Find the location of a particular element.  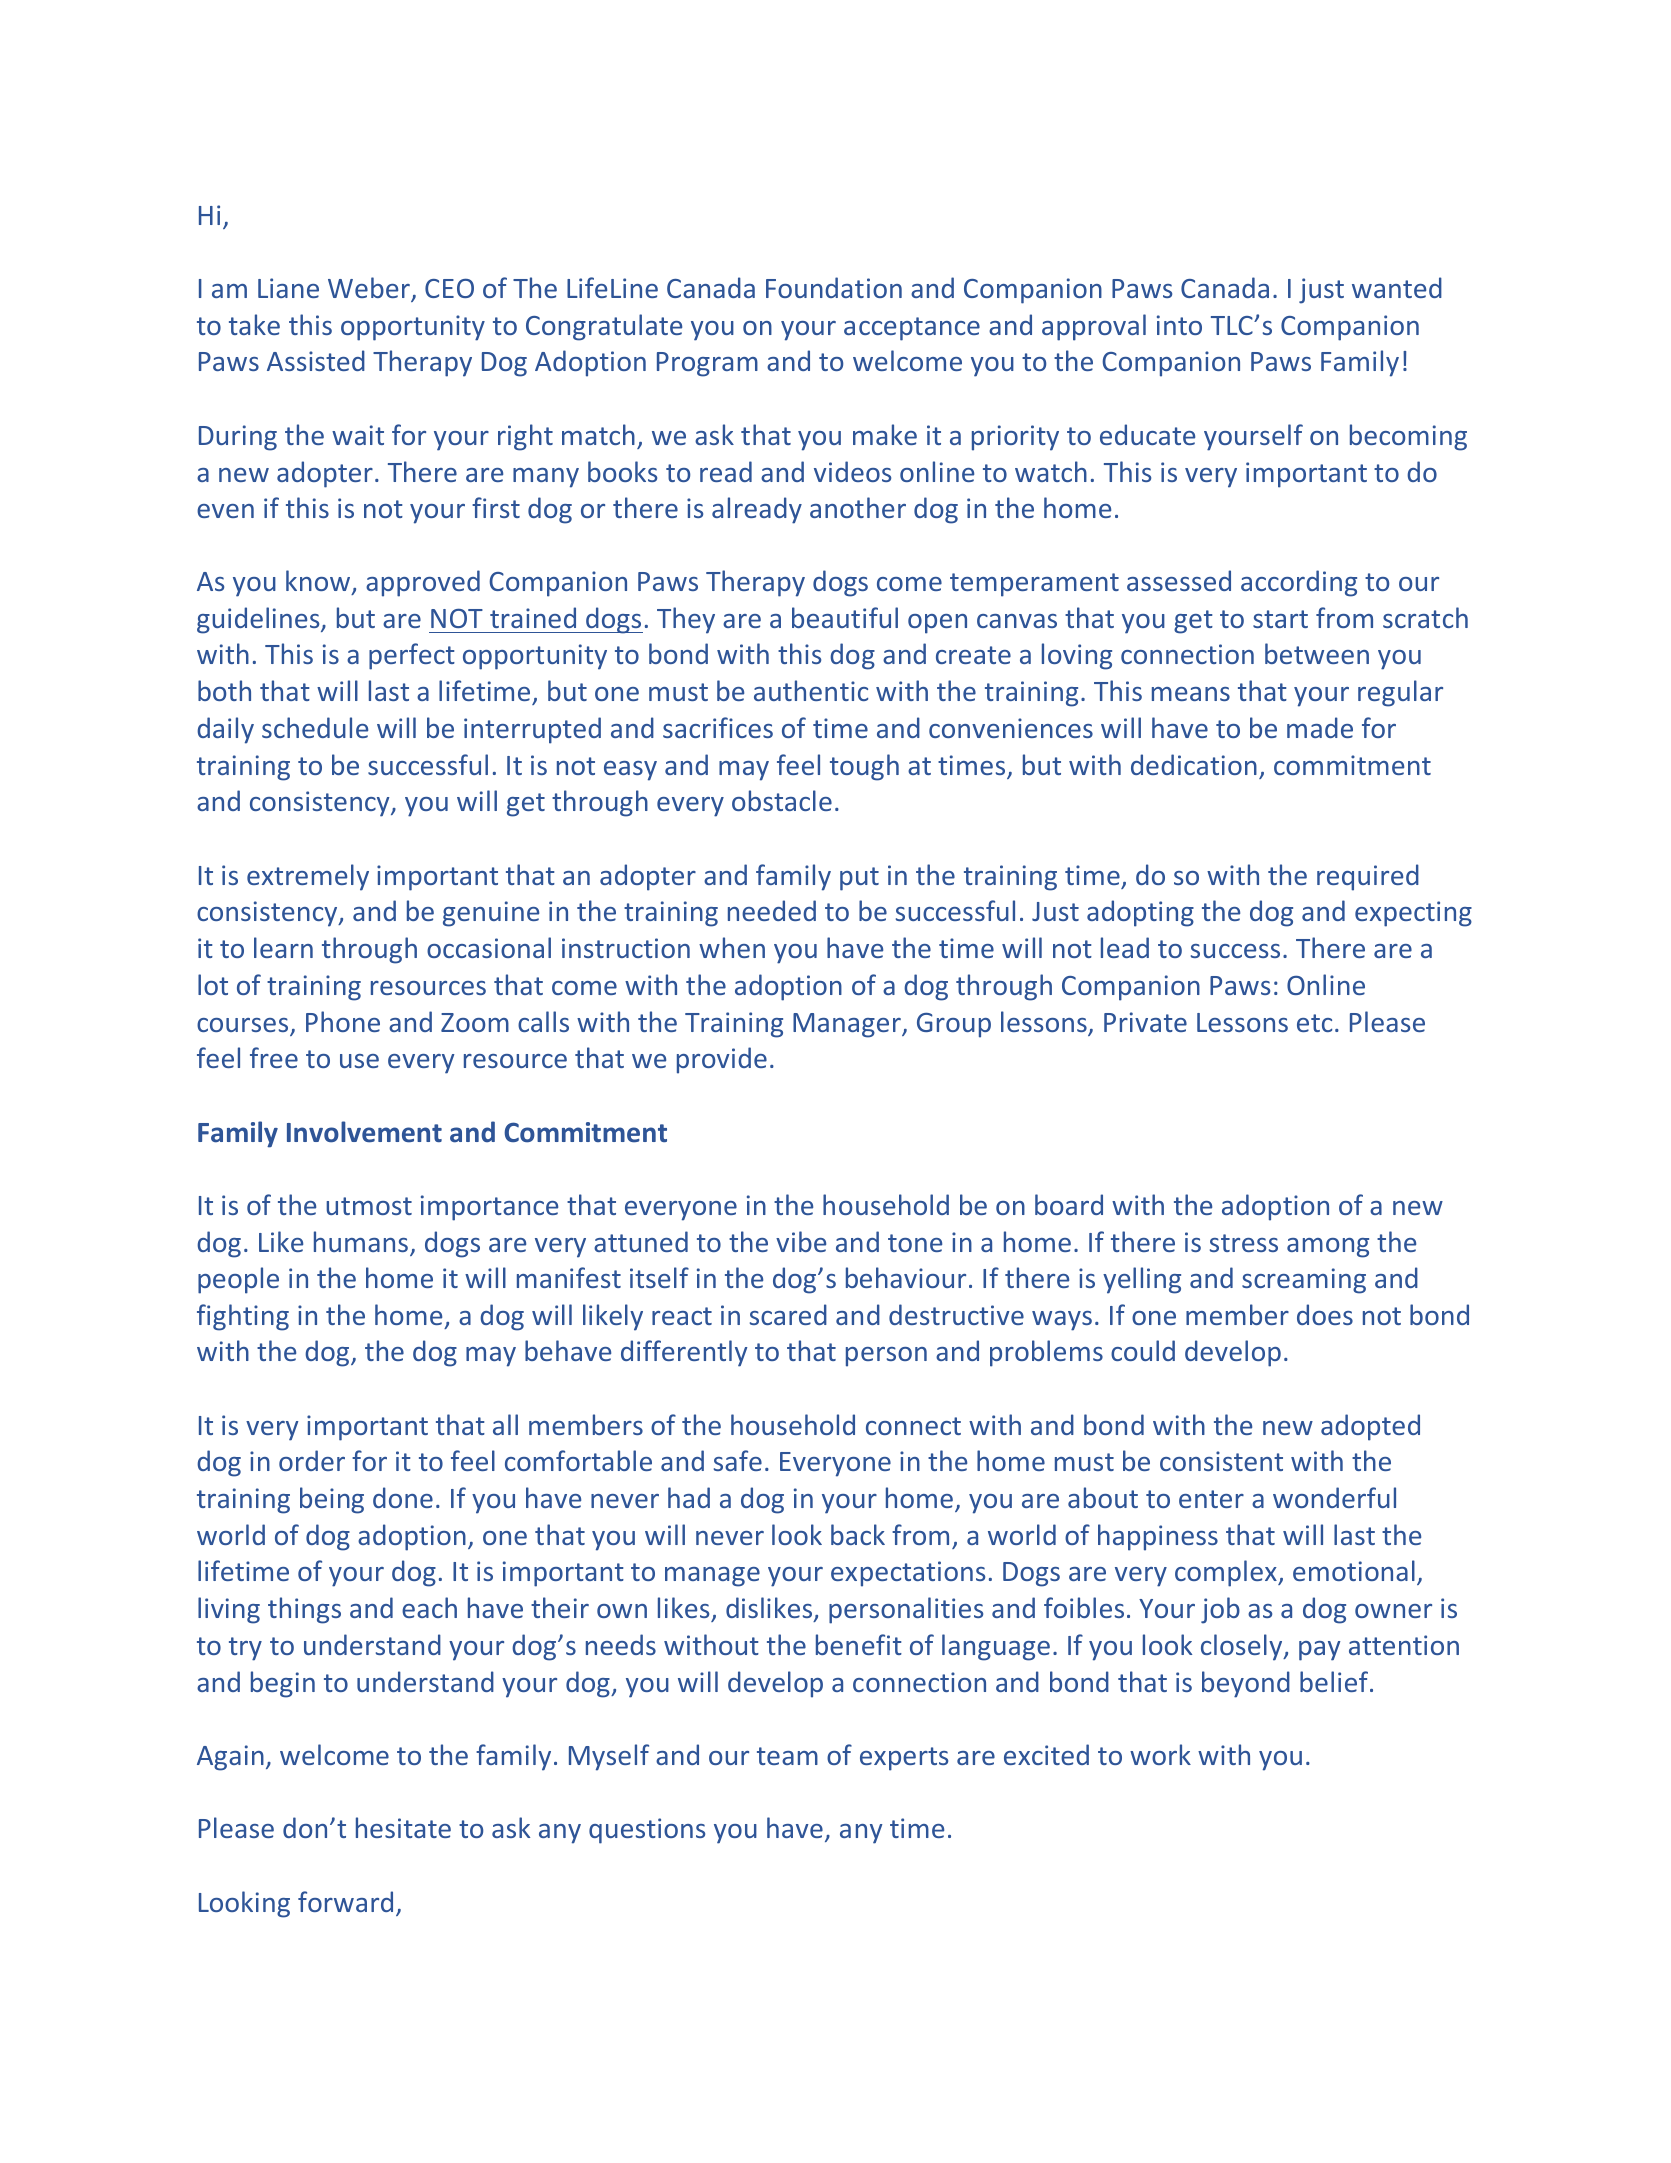

provide is located at coordinates (722, 1060).
